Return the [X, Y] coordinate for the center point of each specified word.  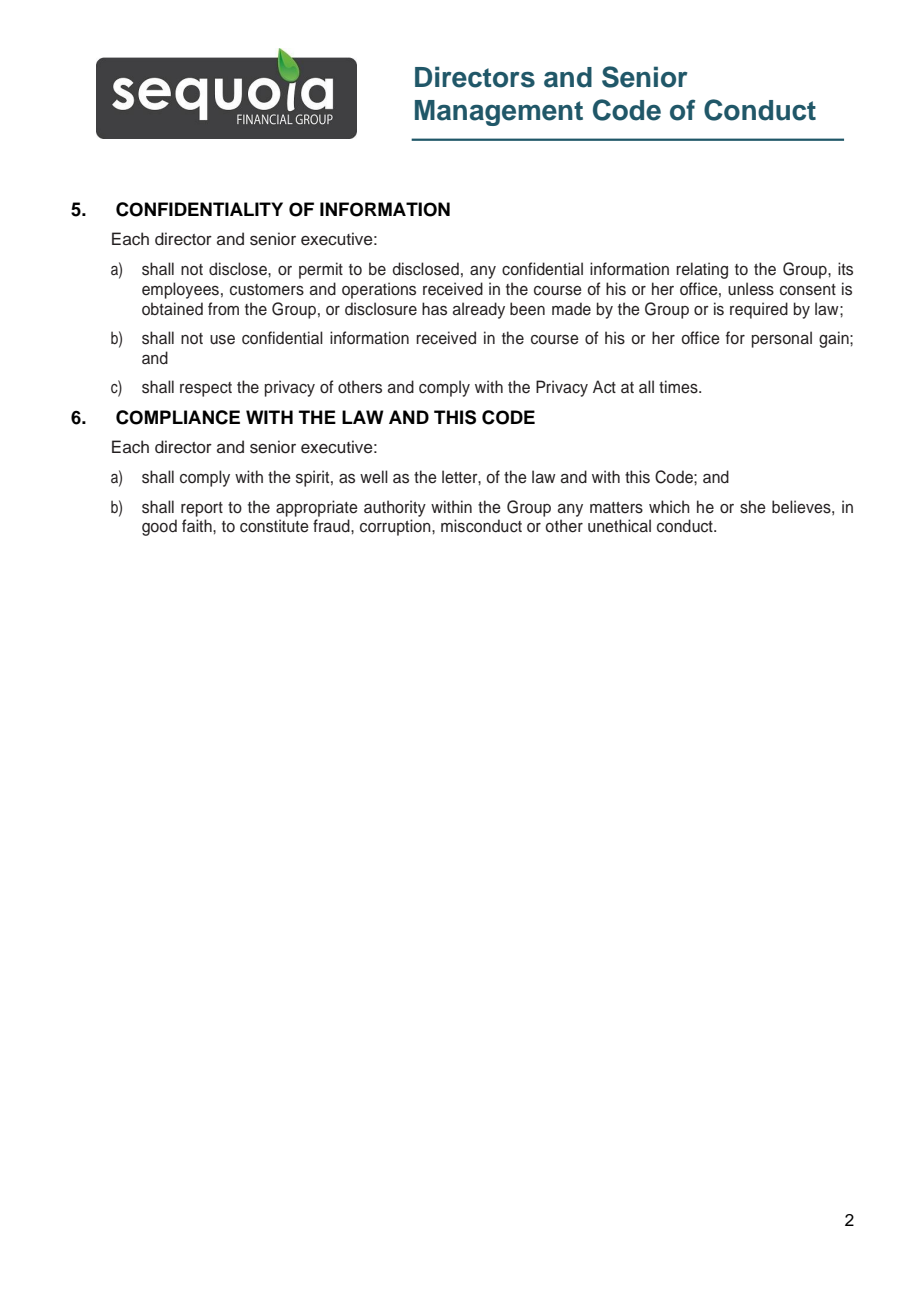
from [223, 309]
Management [499, 113]
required [759, 310]
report [202, 509]
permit [321, 270]
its [845, 269]
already [479, 310]
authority [395, 508]
